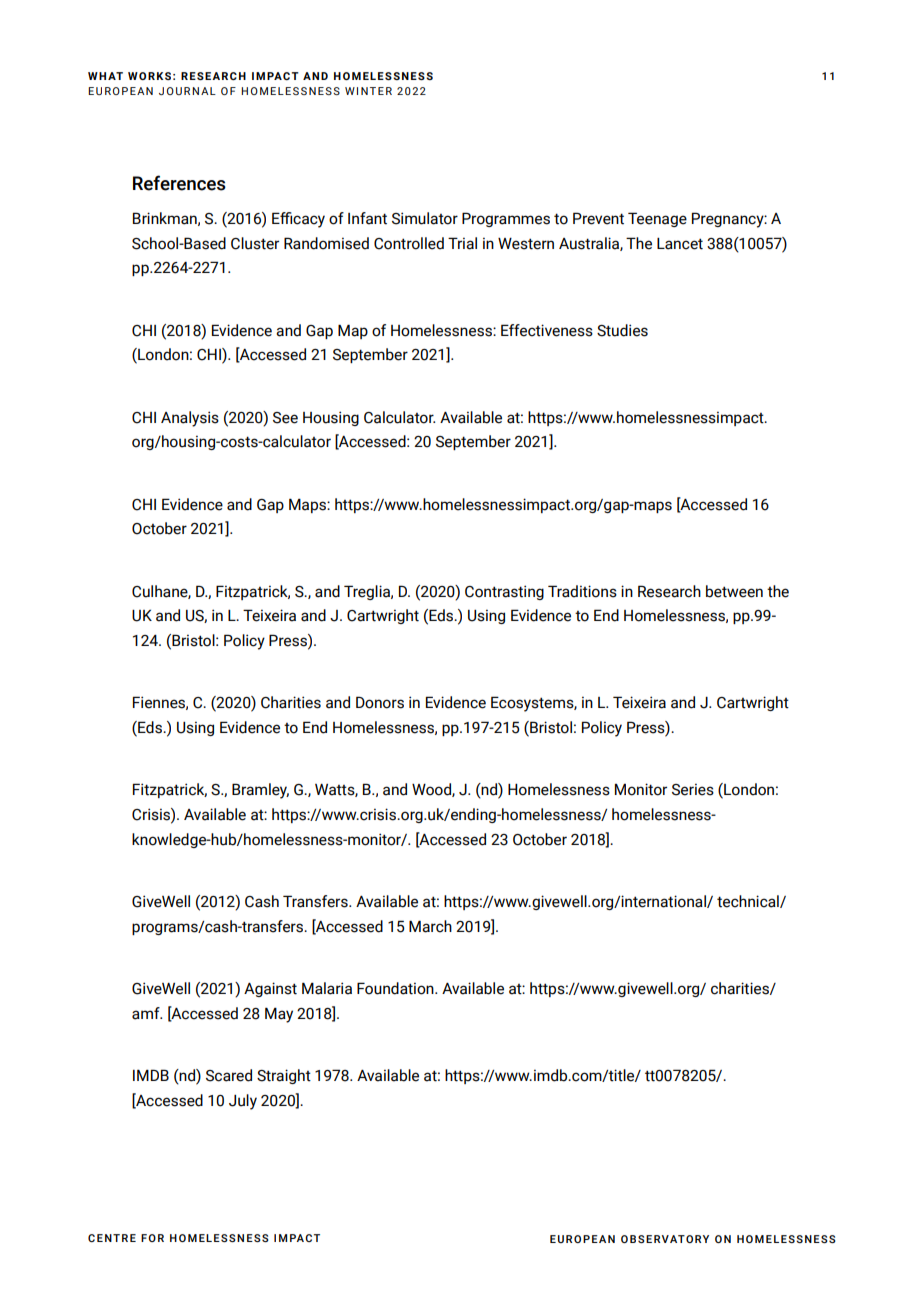 The image size is (924, 1308). I want to click on Teenage, so click(657, 219).
